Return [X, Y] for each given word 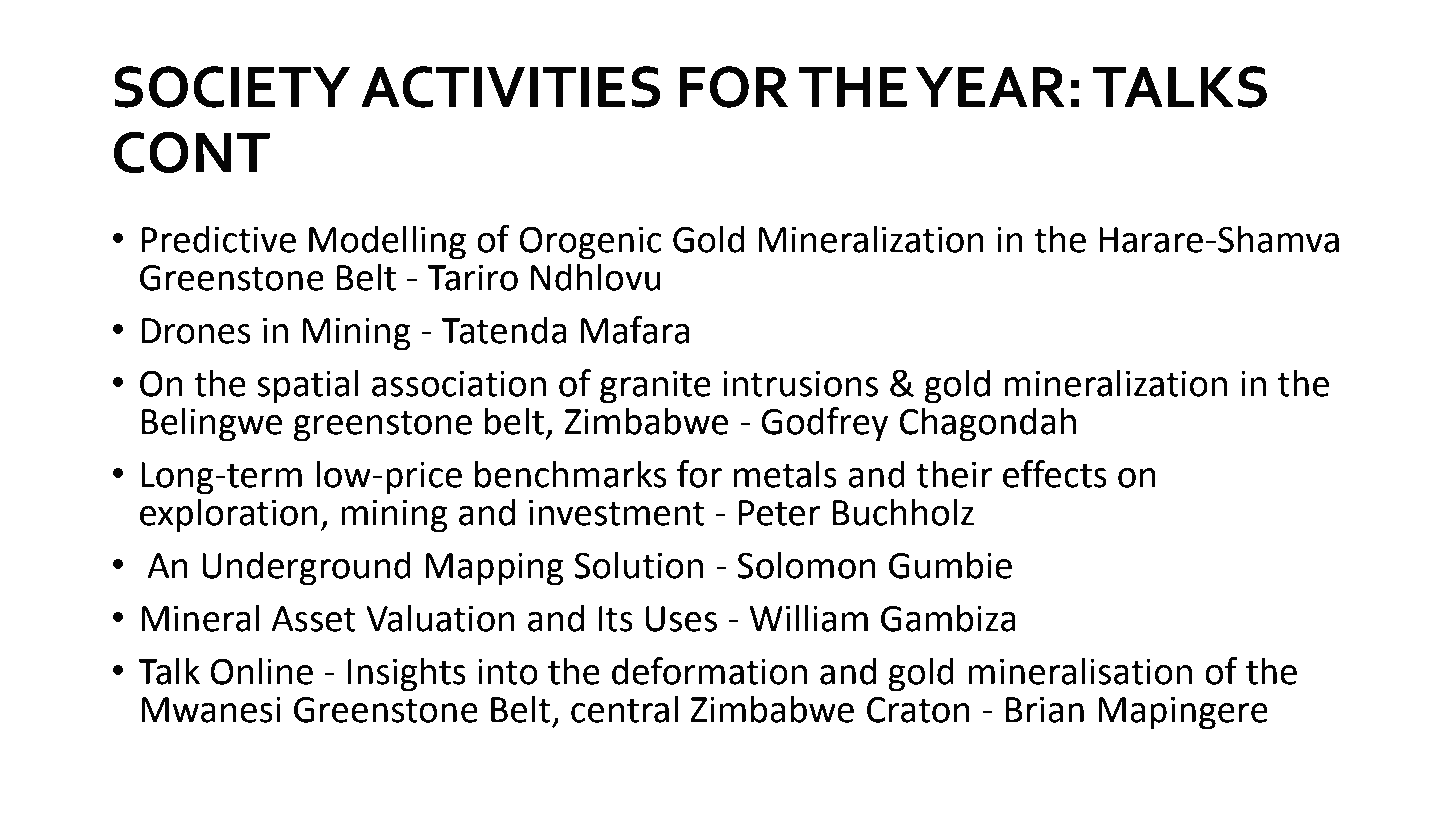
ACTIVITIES [510, 87]
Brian [1045, 710]
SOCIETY [232, 87]
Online [261, 671]
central [624, 709]
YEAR [990, 87]
